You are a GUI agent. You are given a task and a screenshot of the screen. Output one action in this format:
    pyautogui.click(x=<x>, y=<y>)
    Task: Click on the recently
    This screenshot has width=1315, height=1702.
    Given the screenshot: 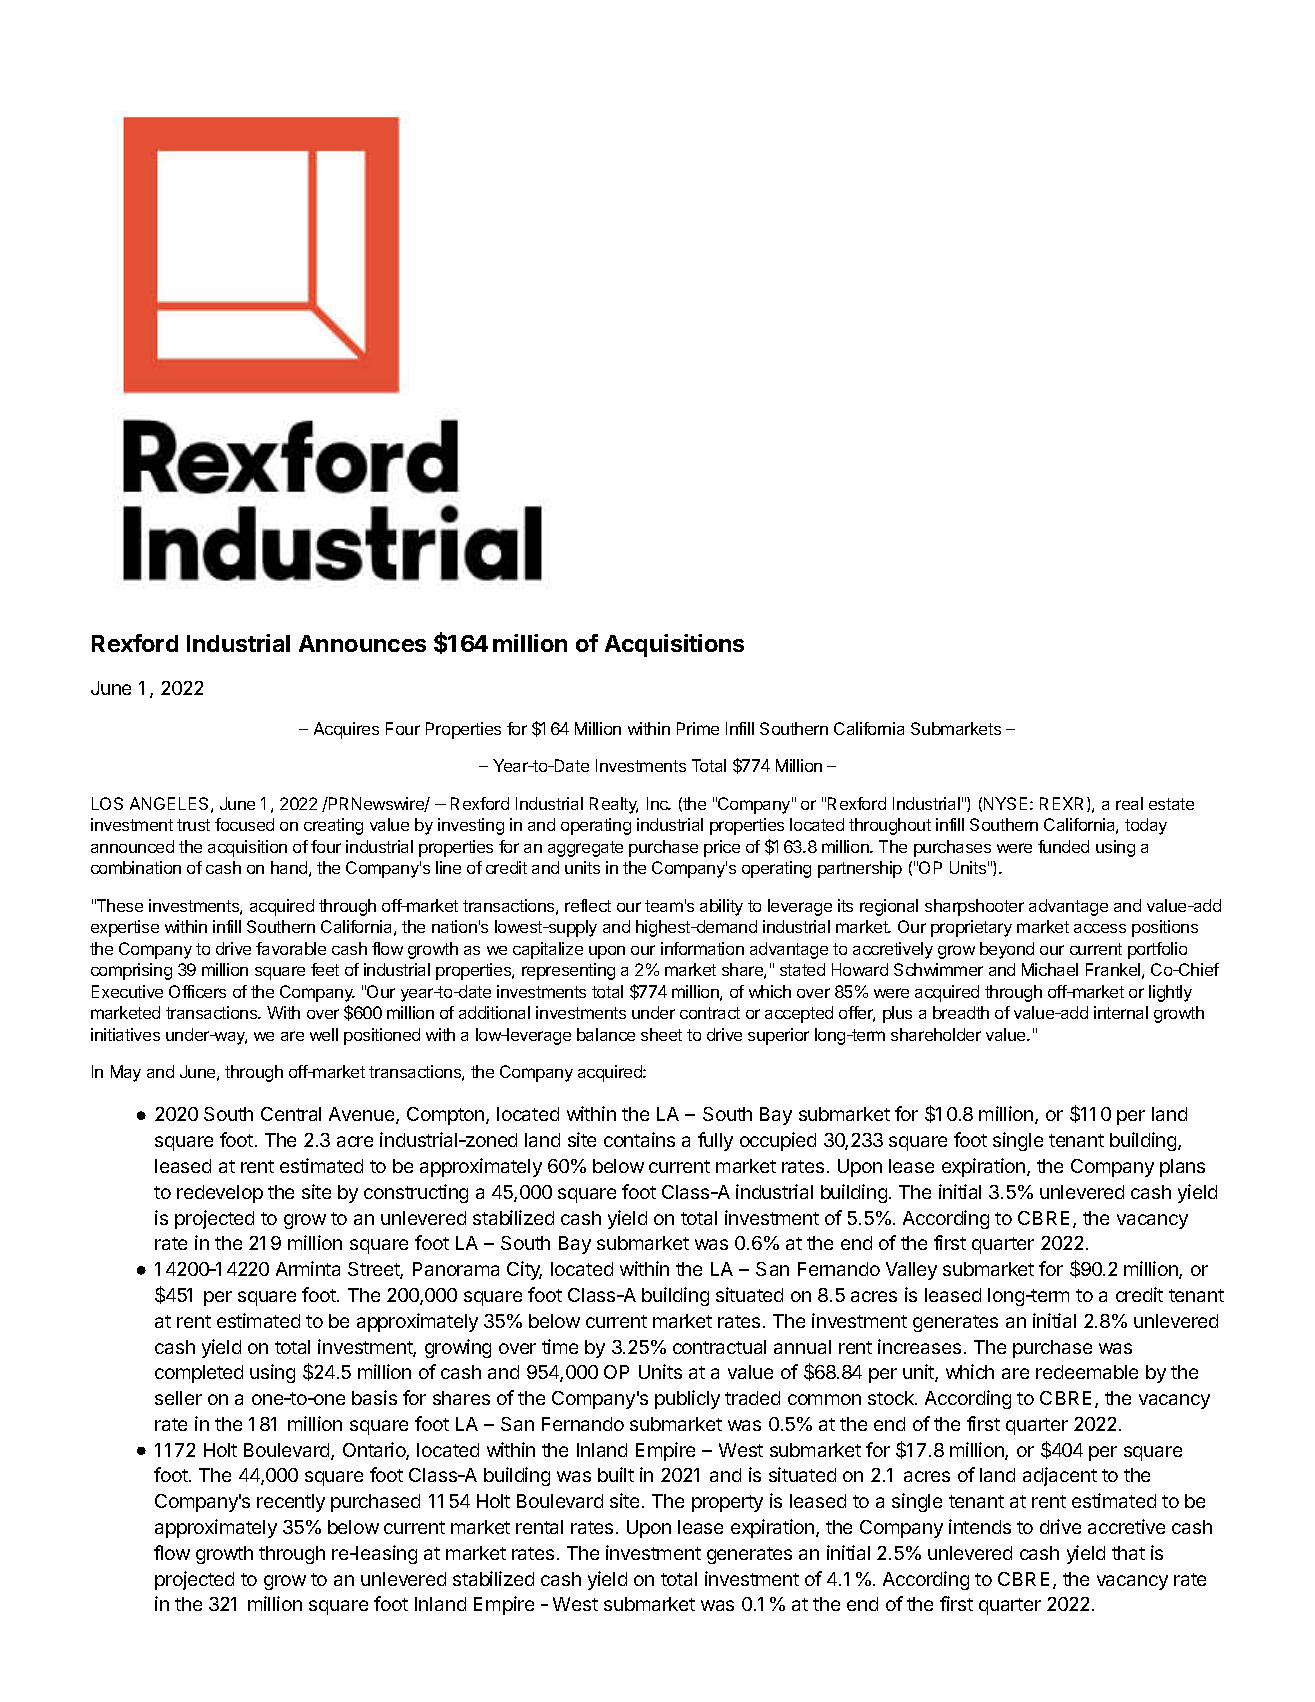 What is the action you would take?
    pyautogui.click(x=291, y=1503)
